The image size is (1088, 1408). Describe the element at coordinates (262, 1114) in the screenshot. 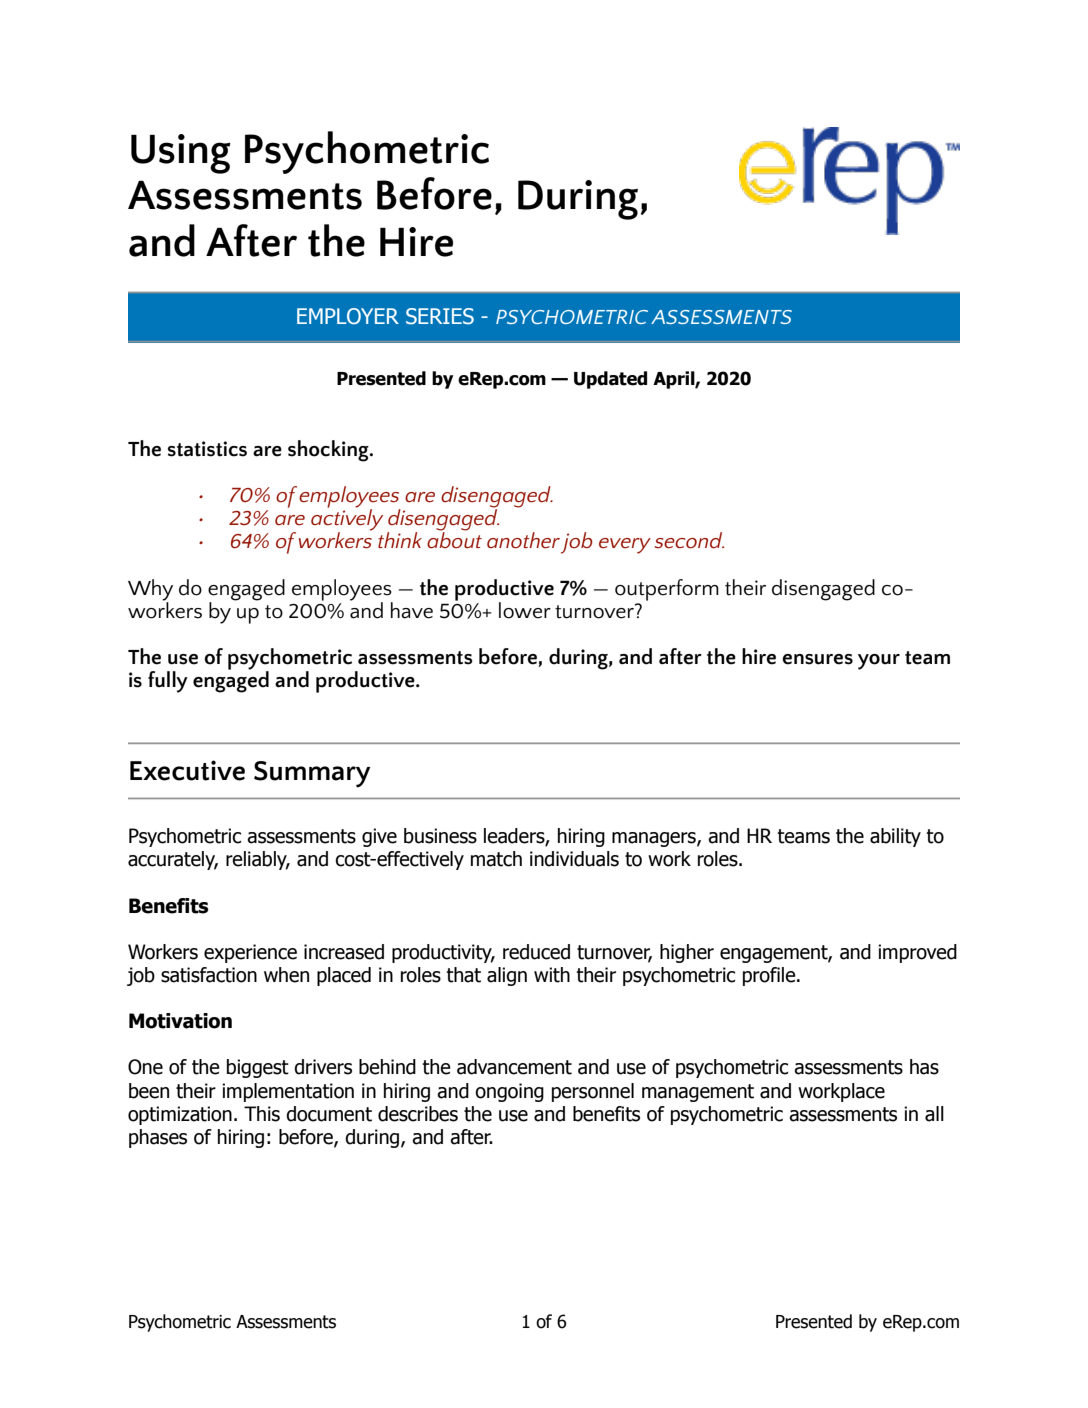

I see `This` at that location.
